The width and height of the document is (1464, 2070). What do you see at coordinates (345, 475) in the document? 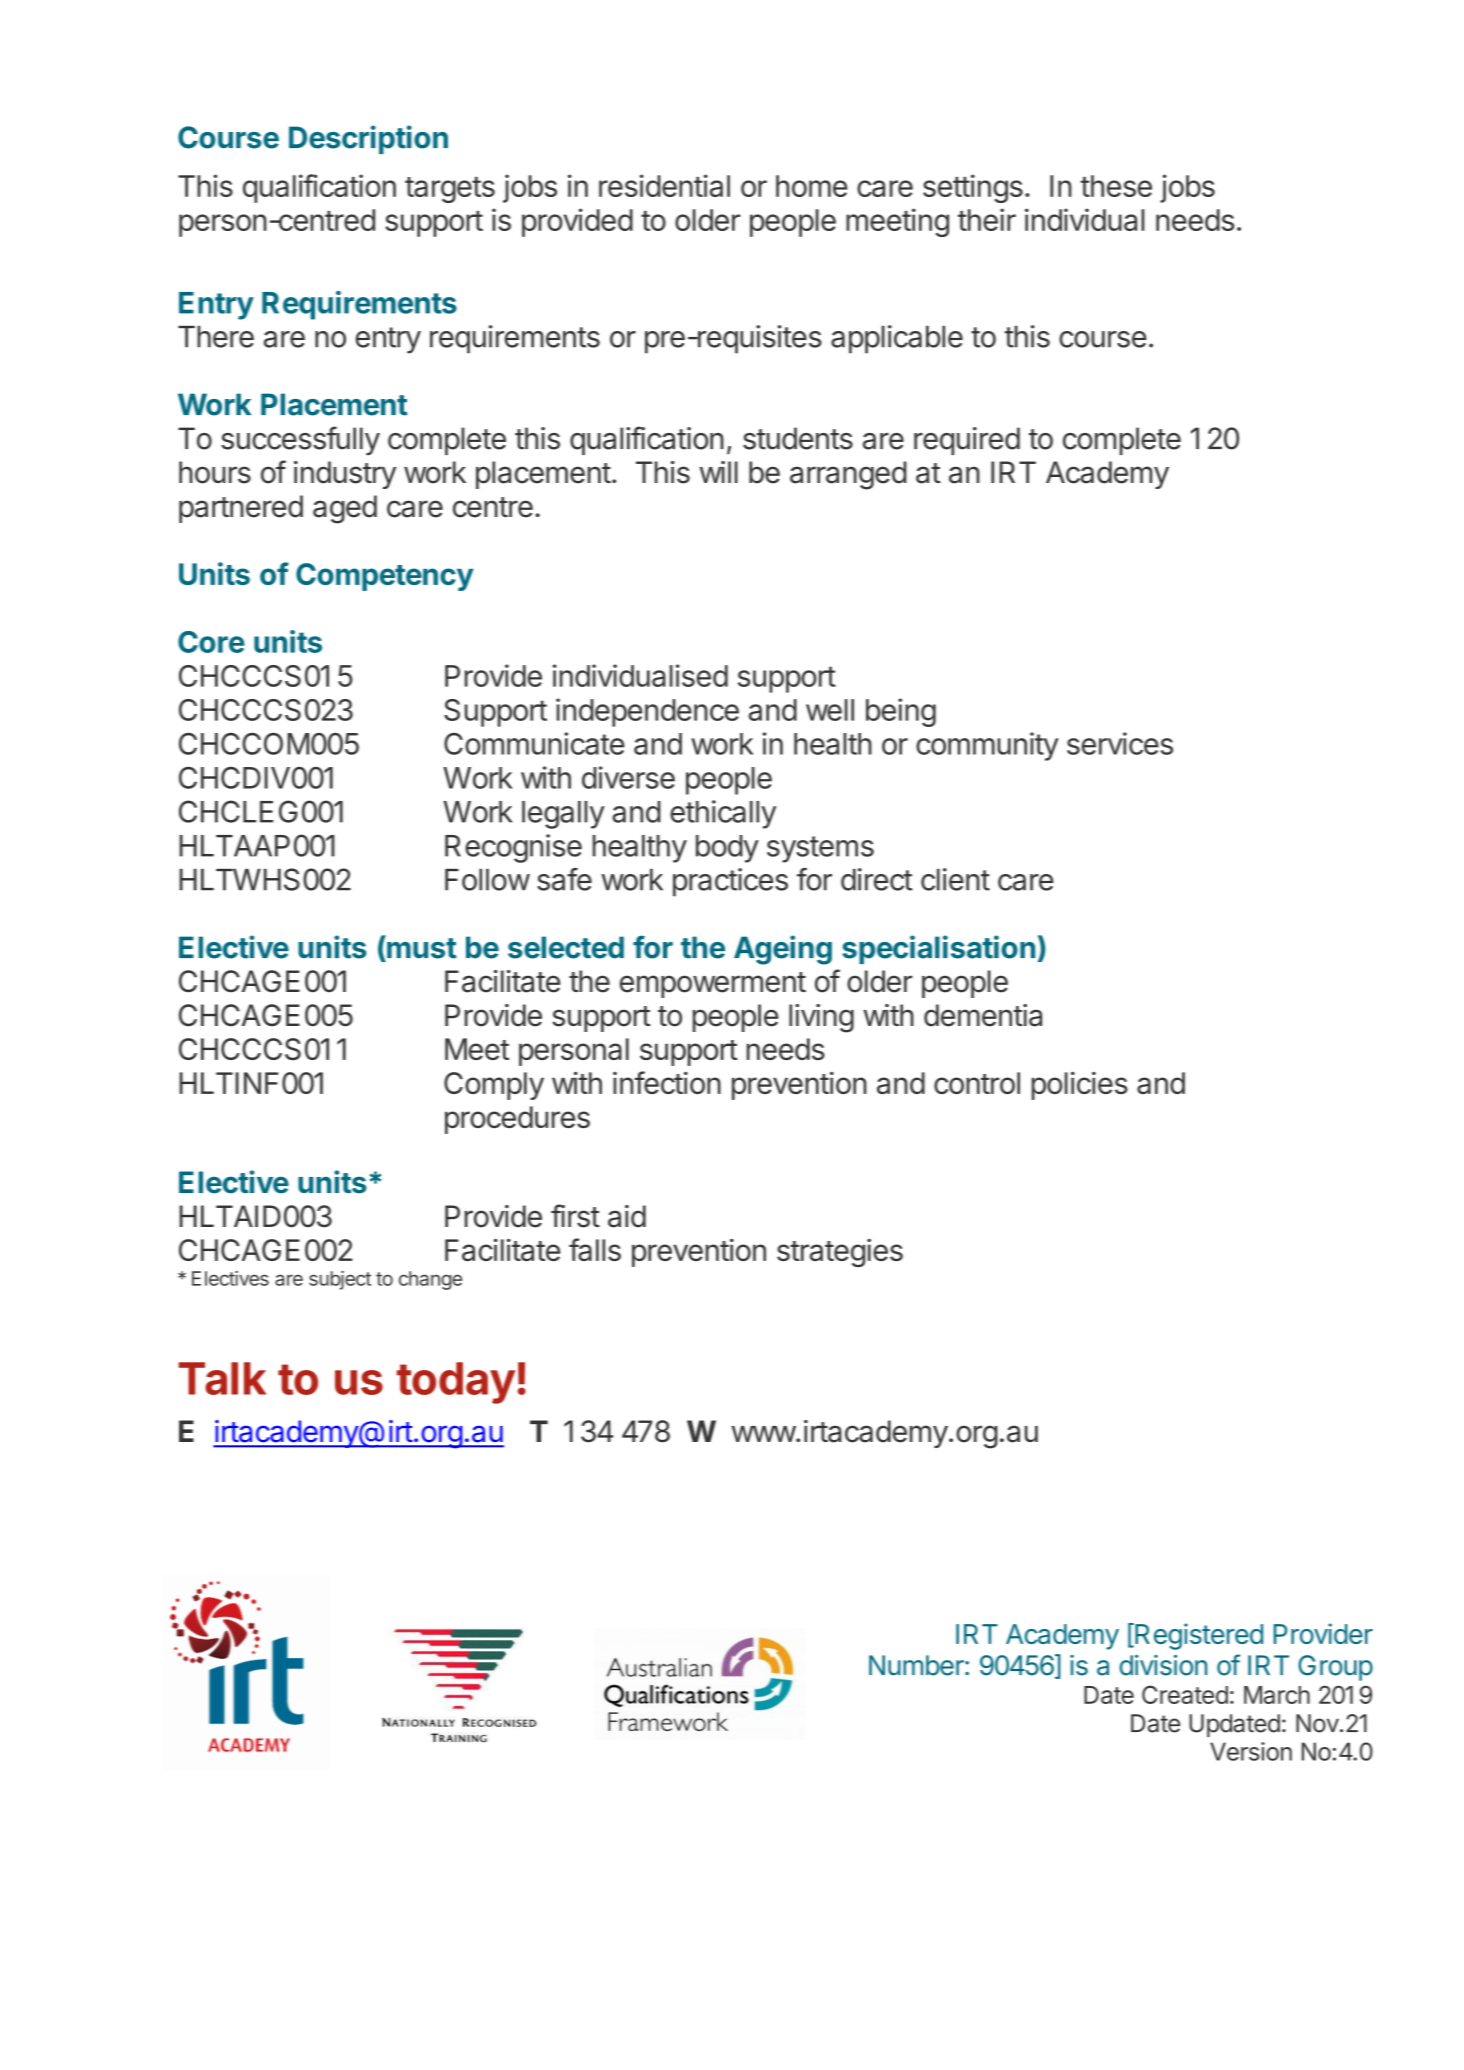
I see `industry` at bounding box center [345, 475].
